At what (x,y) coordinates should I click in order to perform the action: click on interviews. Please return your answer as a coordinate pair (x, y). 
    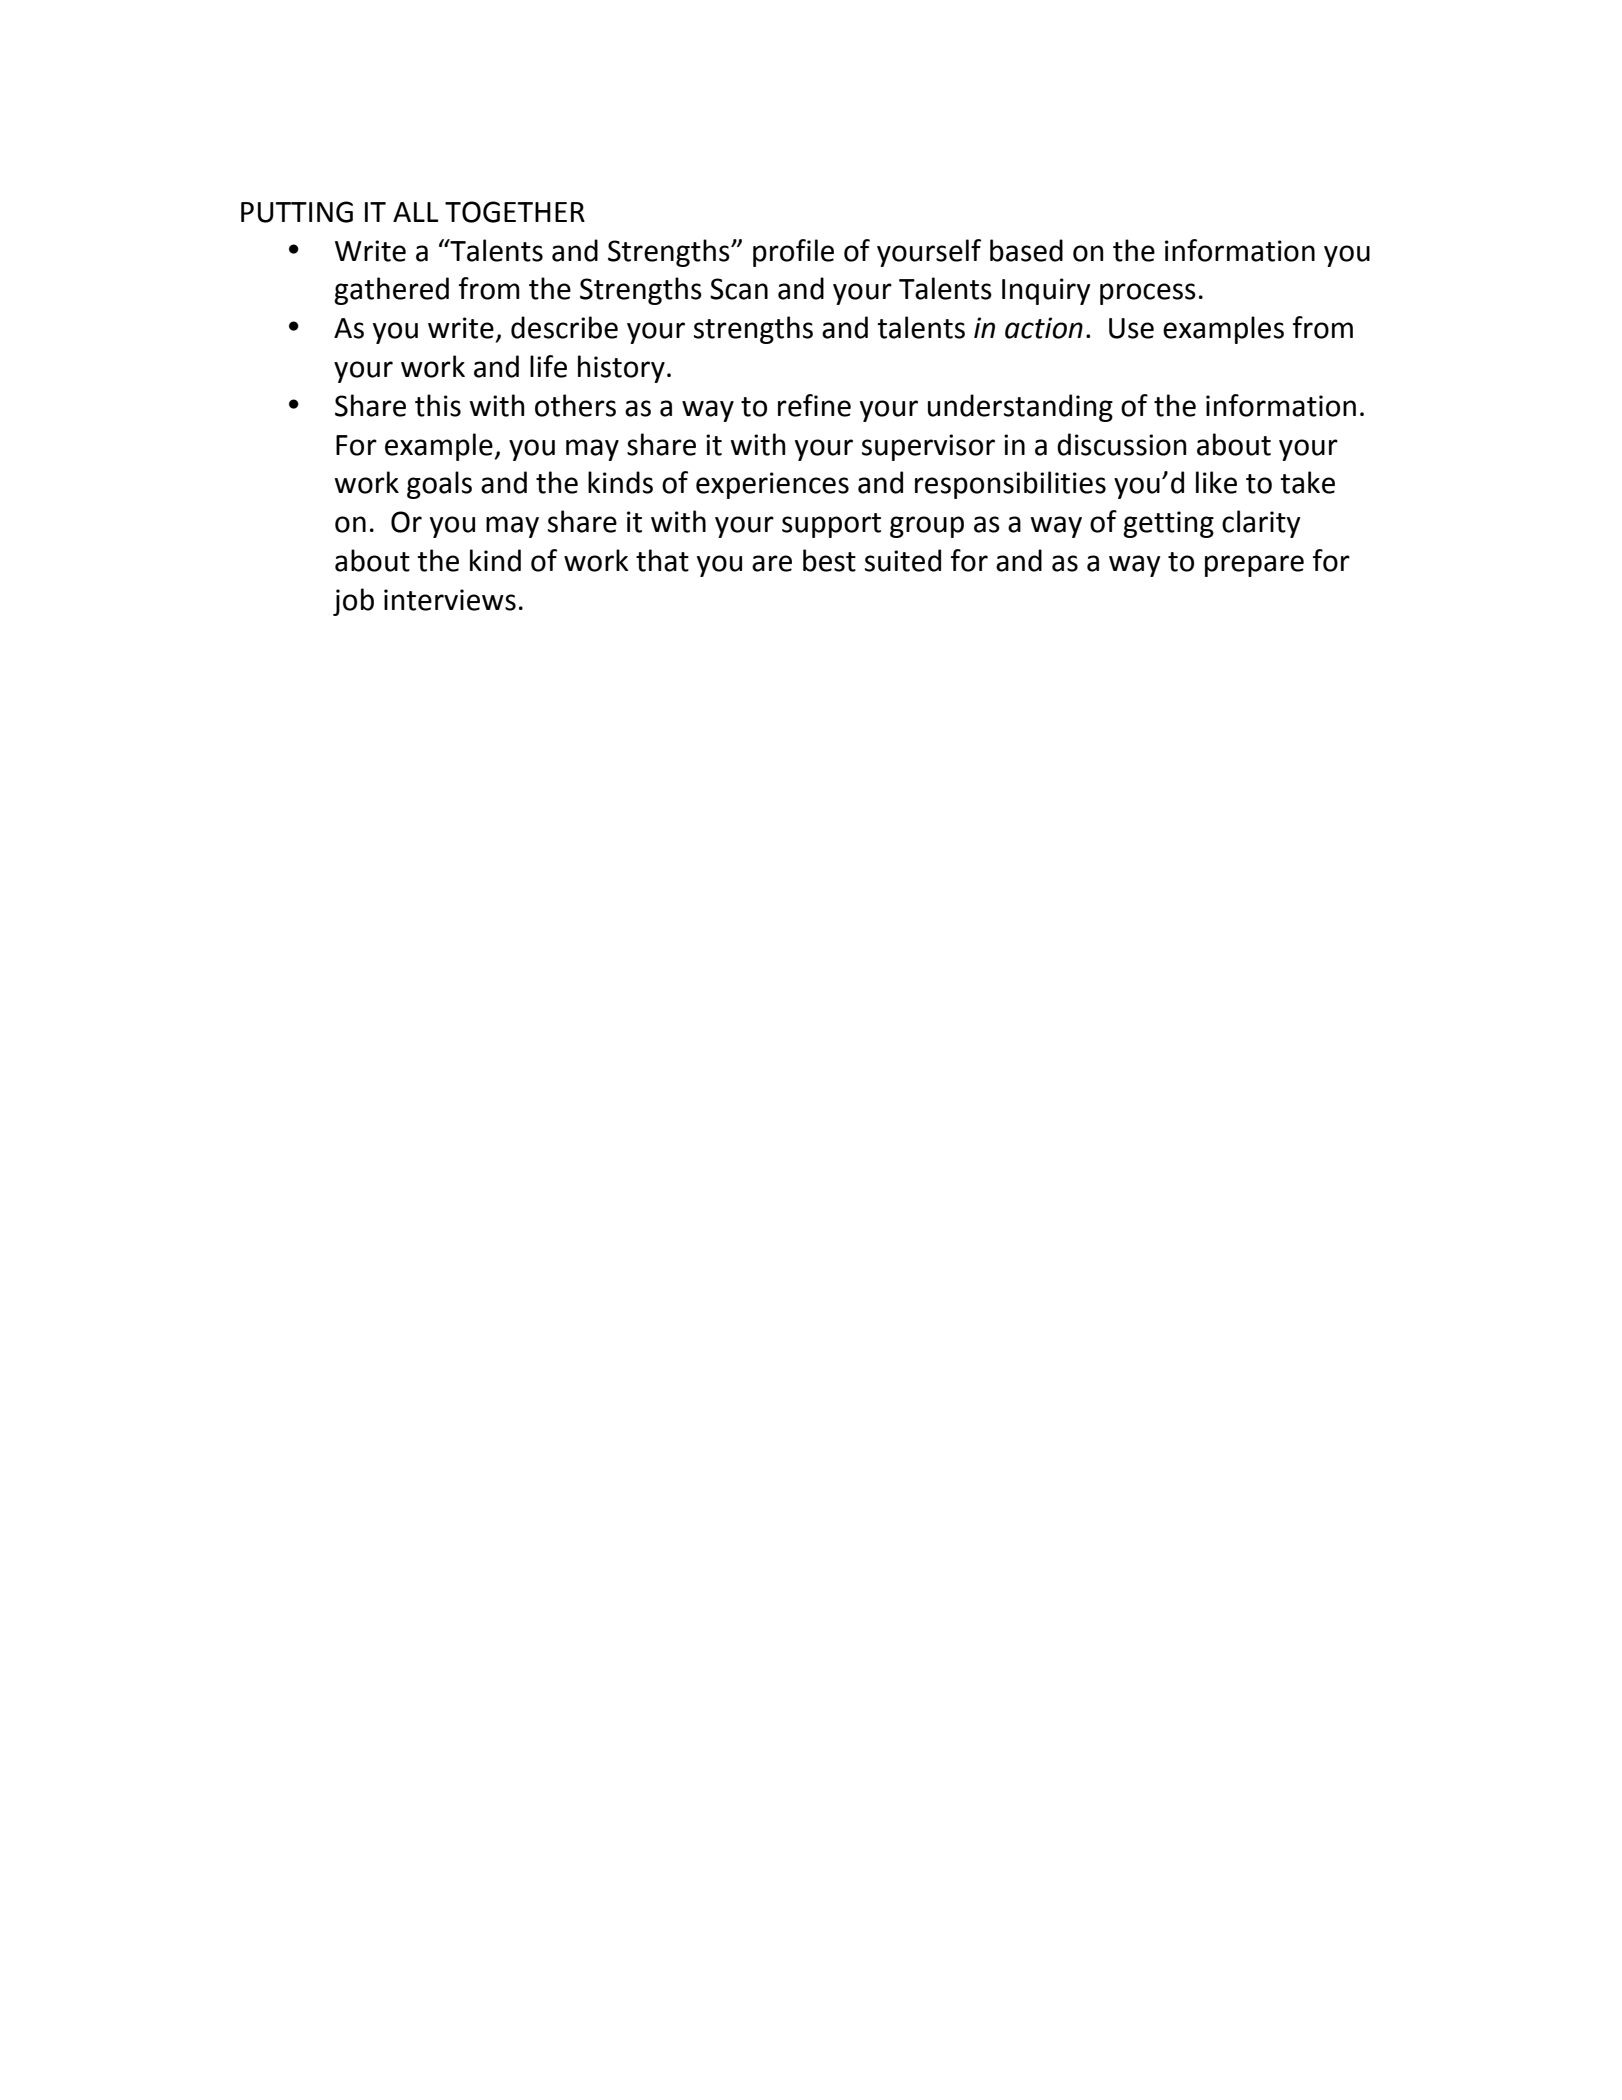
    Looking at the image, I should click on (450, 600).
